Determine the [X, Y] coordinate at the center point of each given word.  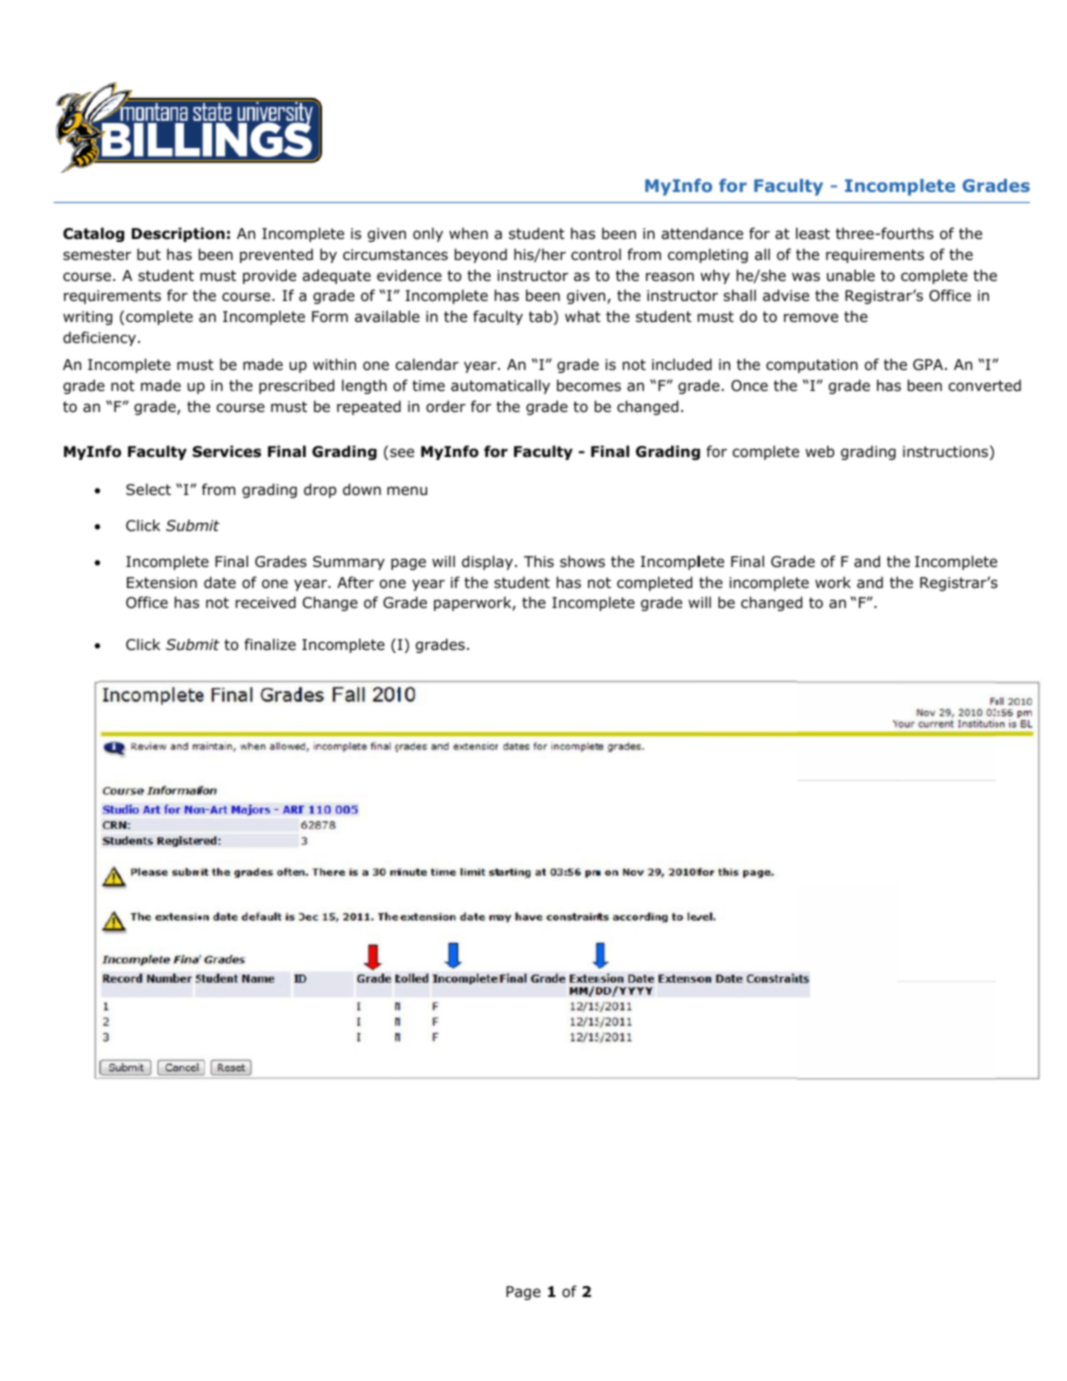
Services [226, 451]
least [813, 233]
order [446, 406]
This [539, 561]
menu [407, 490]
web [819, 451]
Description [178, 234]
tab [540, 316]
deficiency [99, 338]
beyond [481, 255]
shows [582, 561]
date [220, 582]
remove [811, 318]
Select [148, 489]
